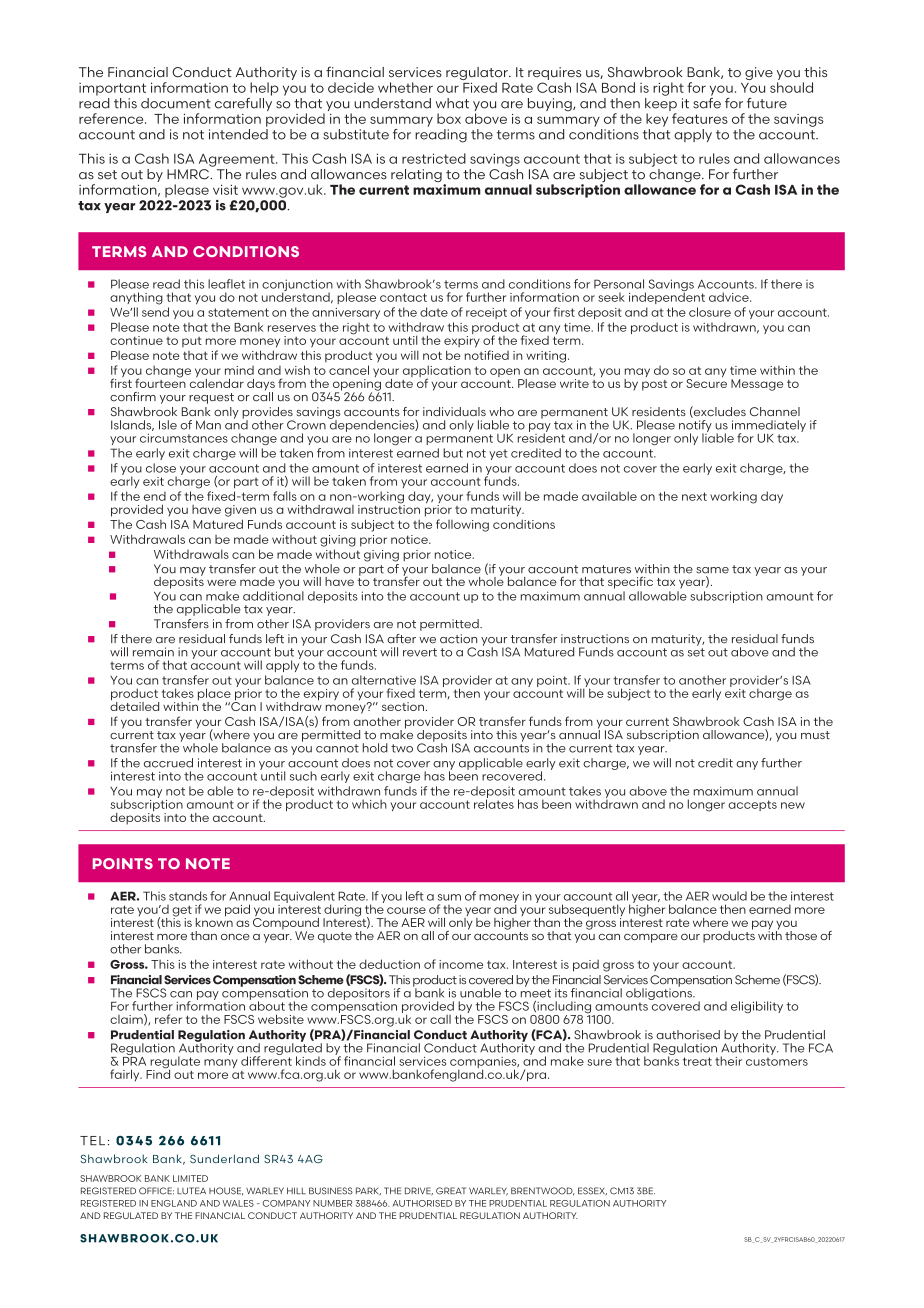 This screenshot has width=924, height=1308. I want to click on document, so click(176, 103).
